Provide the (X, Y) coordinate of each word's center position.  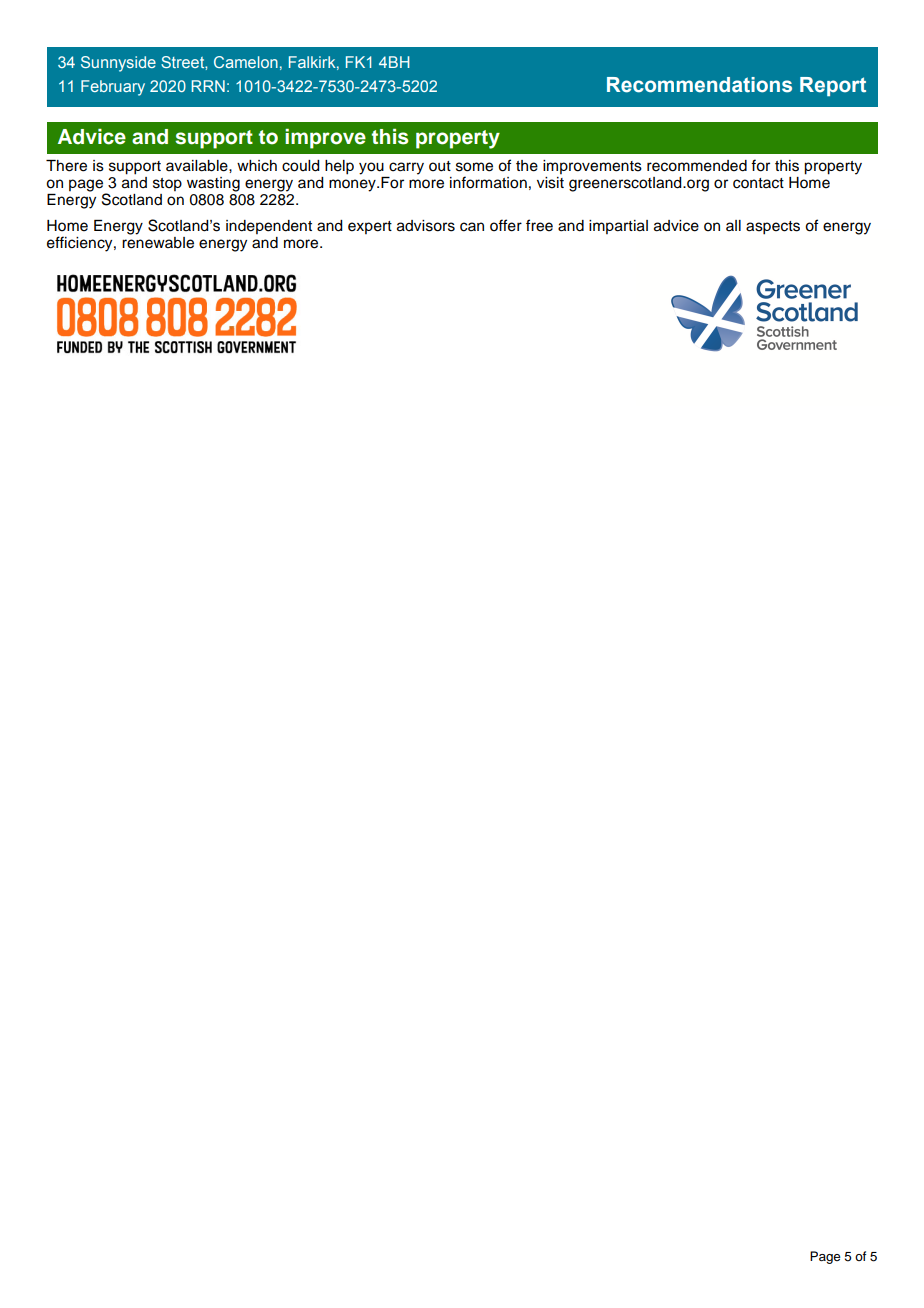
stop (167, 184)
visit (550, 183)
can (472, 227)
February (113, 88)
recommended (697, 166)
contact (758, 183)
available (198, 166)
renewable (158, 243)
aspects (773, 228)
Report (833, 86)
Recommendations (699, 85)
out (440, 166)
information (488, 182)
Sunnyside (118, 64)
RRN (208, 86)
